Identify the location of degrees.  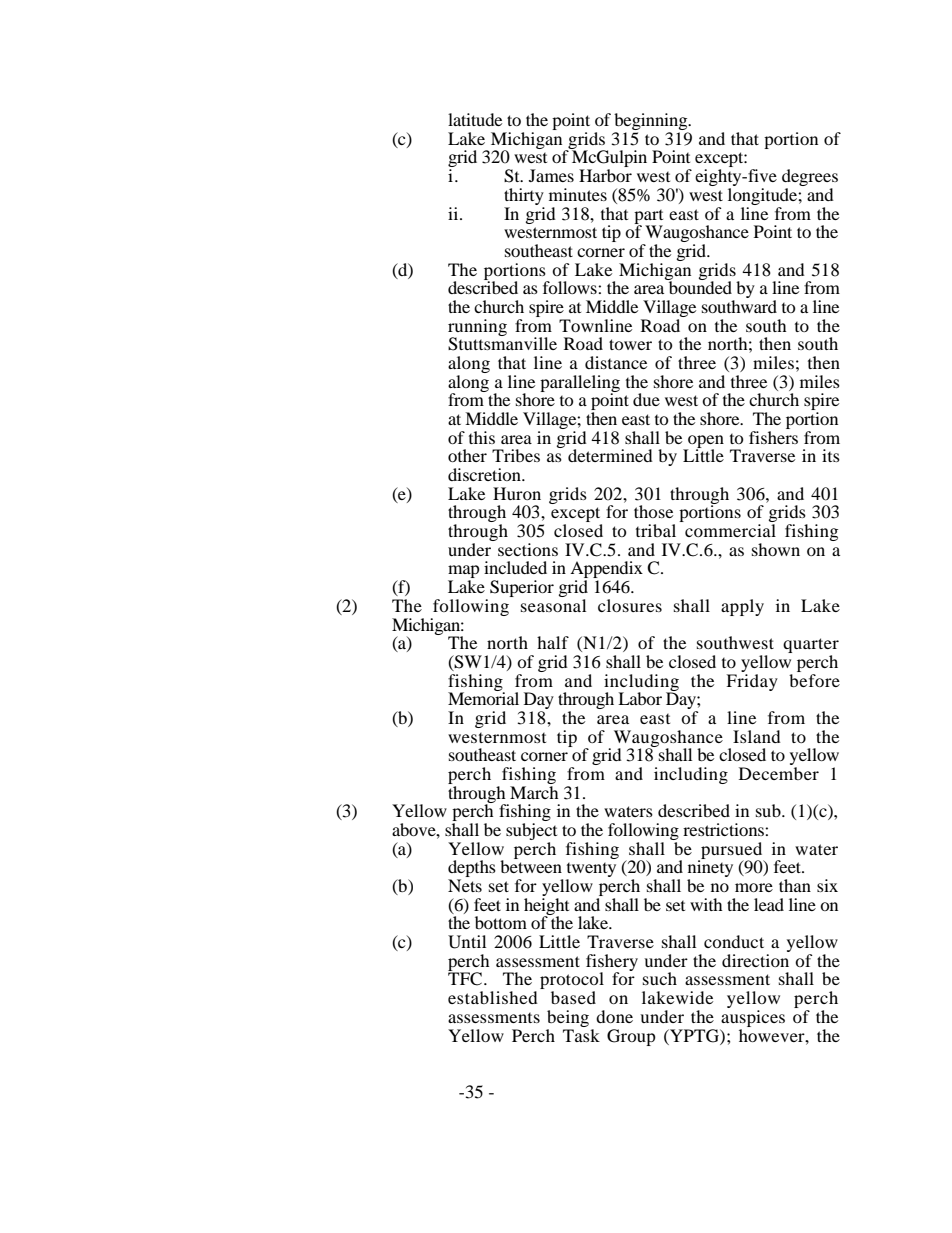
(810, 179).
